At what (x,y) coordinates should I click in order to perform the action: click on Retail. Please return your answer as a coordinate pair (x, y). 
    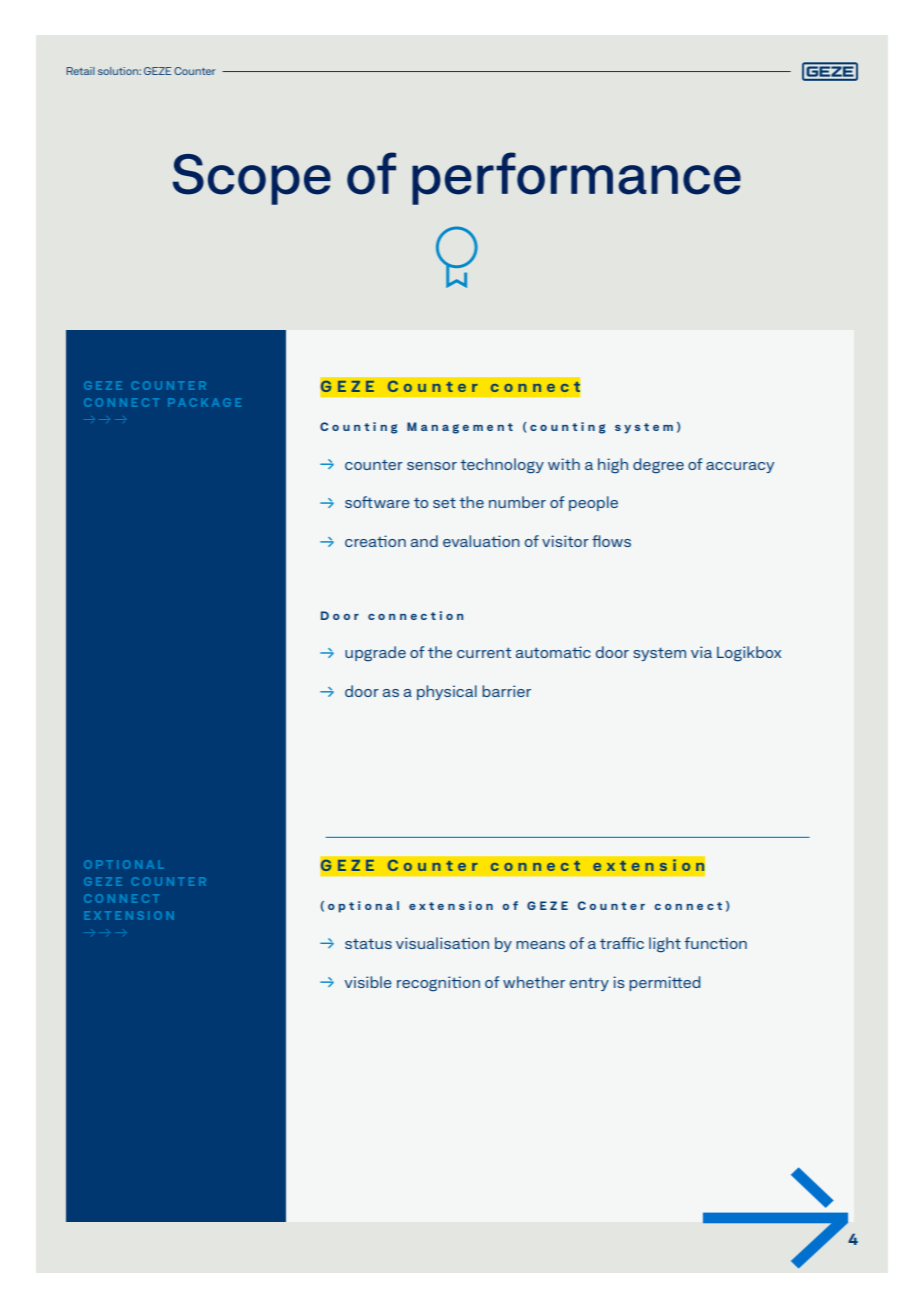
    Looking at the image, I should click on (81, 71).
